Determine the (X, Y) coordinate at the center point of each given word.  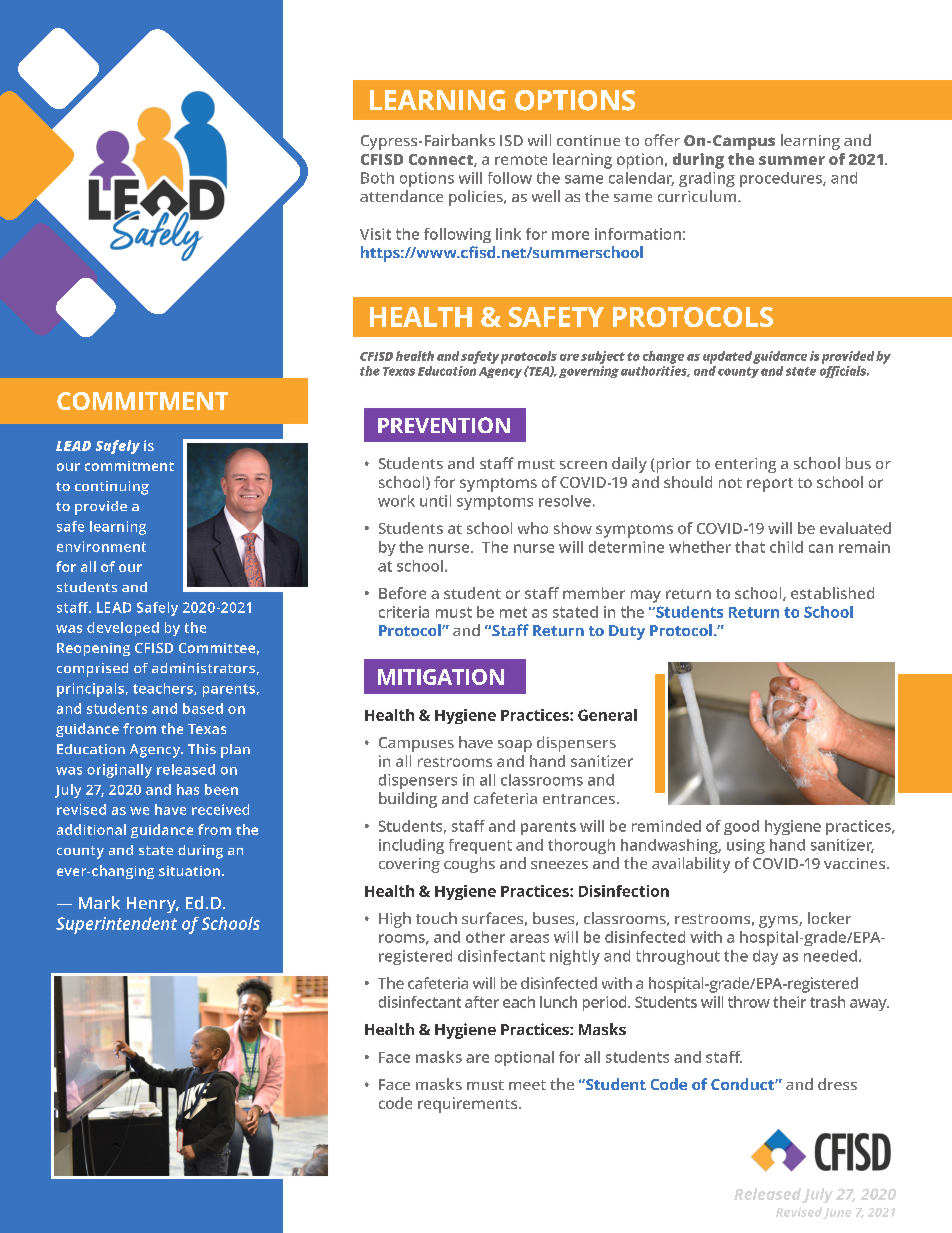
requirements (469, 1105)
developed (123, 629)
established (832, 593)
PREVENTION (444, 425)
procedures (782, 179)
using (746, 846)
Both (377, 178)
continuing (112, 488)
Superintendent (116, 925)
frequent (480, 846)
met (513, 612)
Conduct (743, 1084)
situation (189, 871)
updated (727, 357)
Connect (442, 160)
